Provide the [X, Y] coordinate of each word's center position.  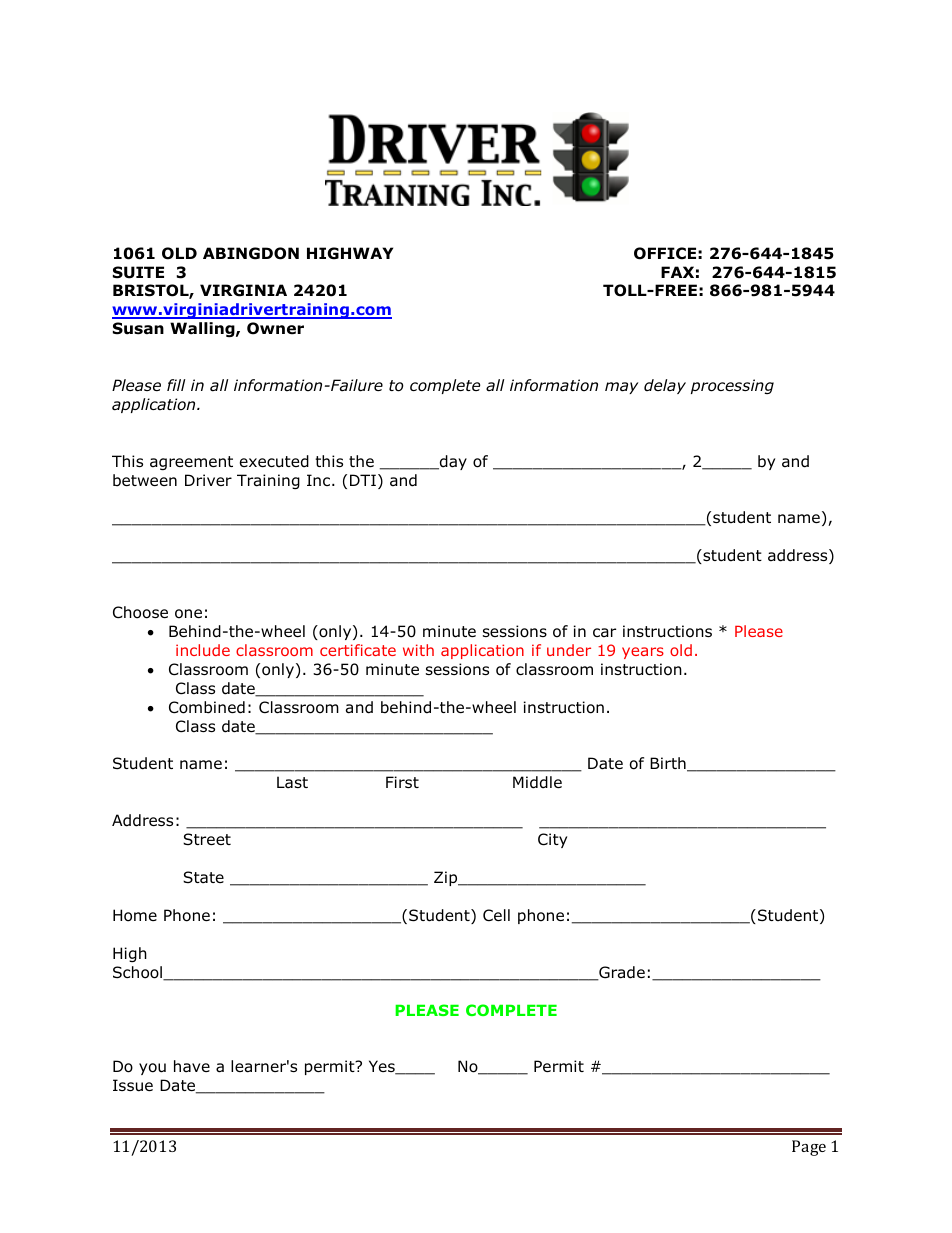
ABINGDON [251, 253]
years [643, 653]
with [418, 650]
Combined [207, 707]
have [192, 1066]
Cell [496, 915]
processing [732, 386]
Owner [275, 328]
